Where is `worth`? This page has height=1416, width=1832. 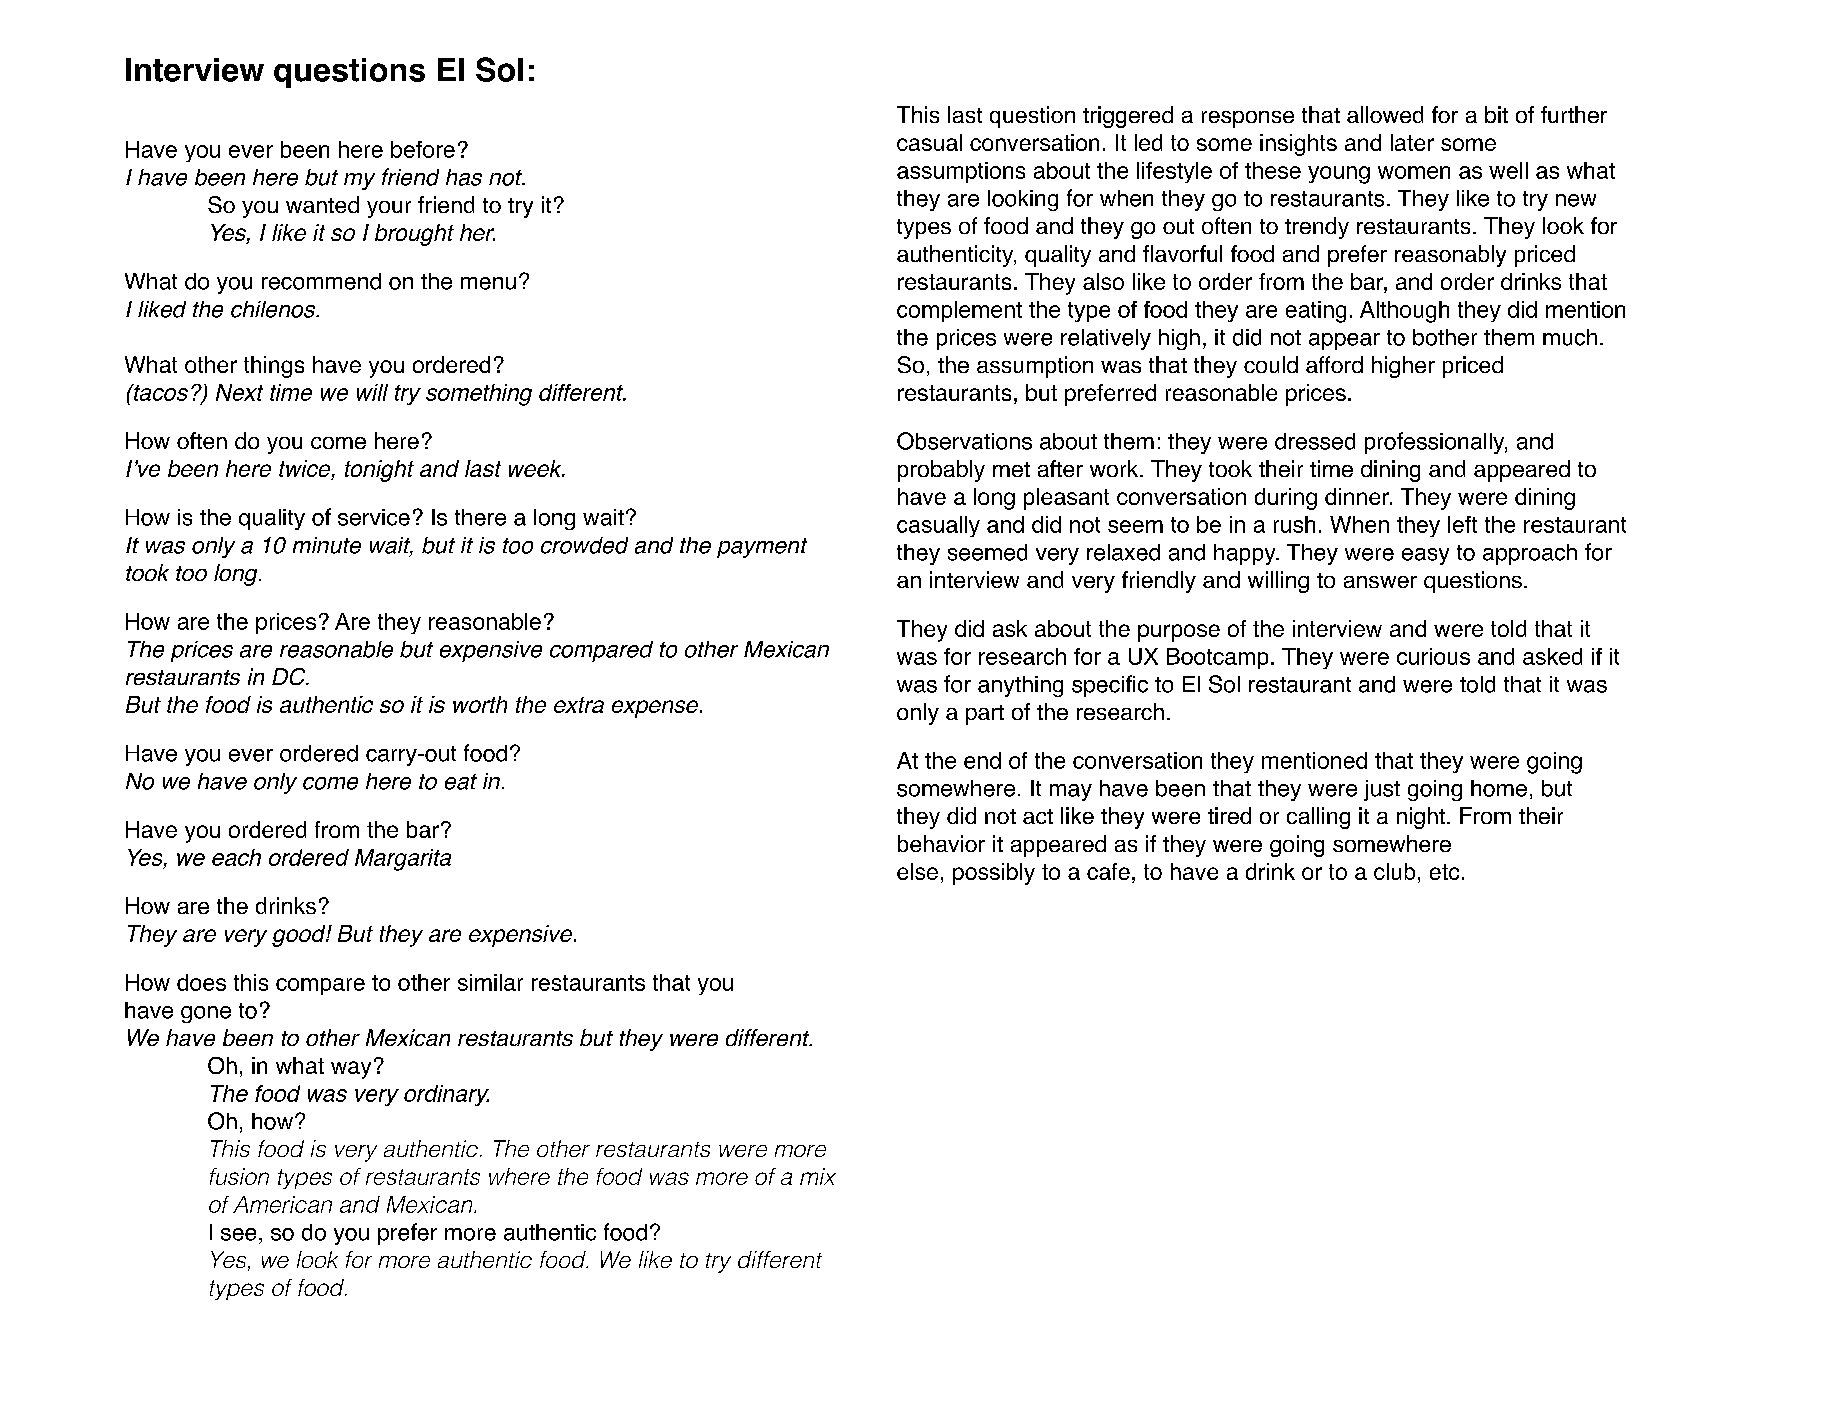
worth is located at coordinates (480, 704).
